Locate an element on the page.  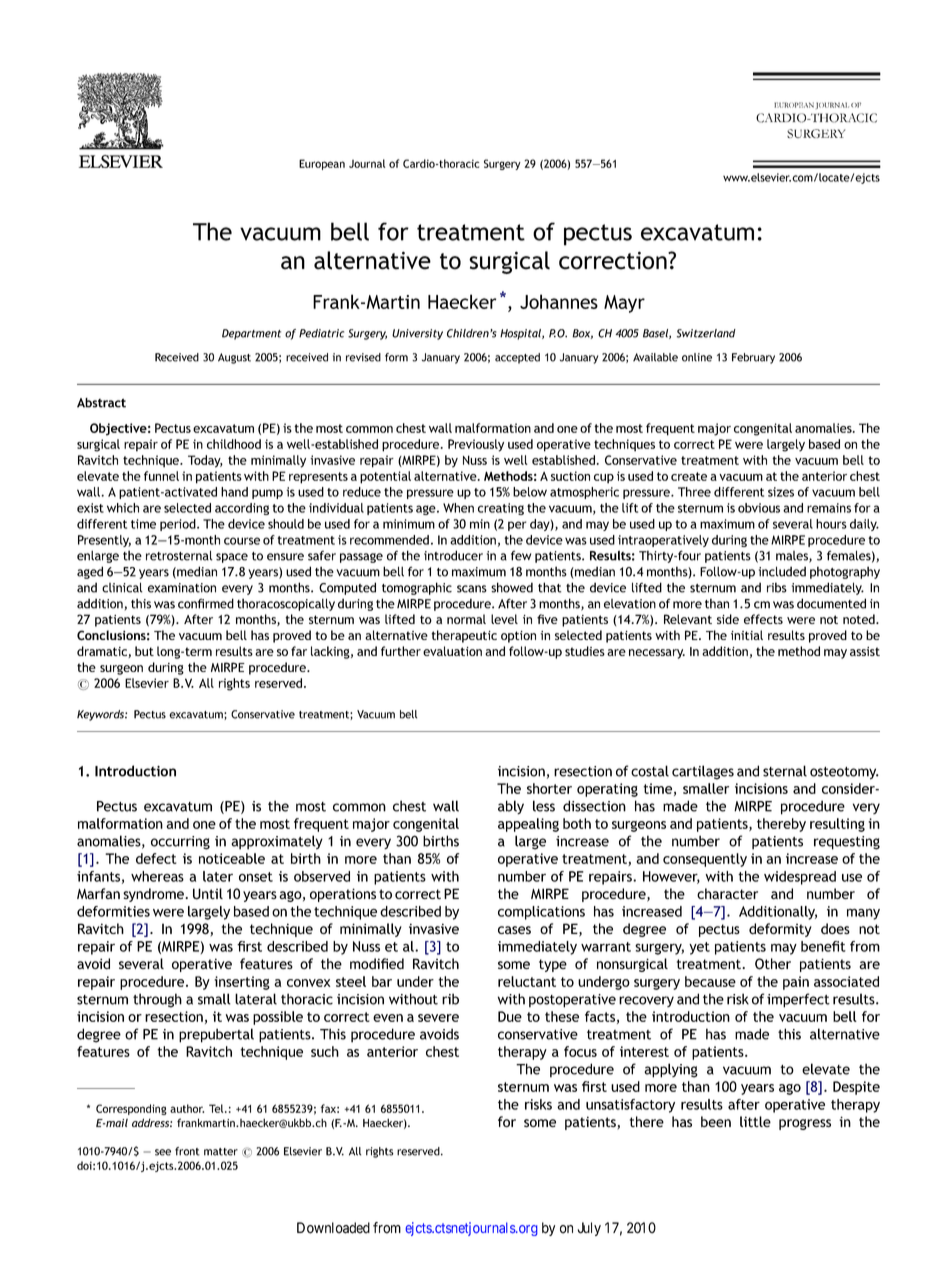
widespread is located at coordinates (800, 878).
